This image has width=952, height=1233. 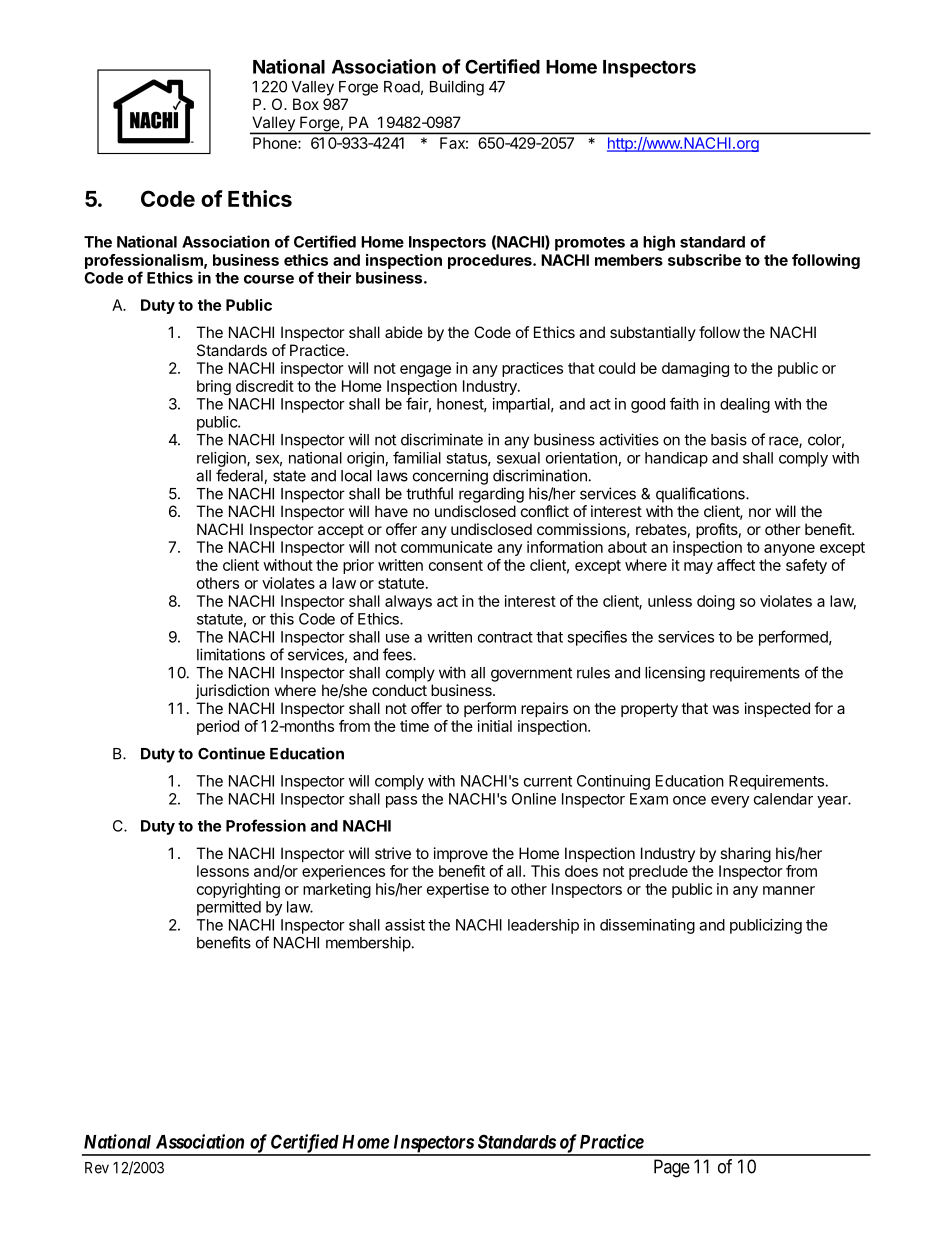 What do you see at coordinates (716, 602) in the image?
I see `doing` at bounding box center [716, 602].
